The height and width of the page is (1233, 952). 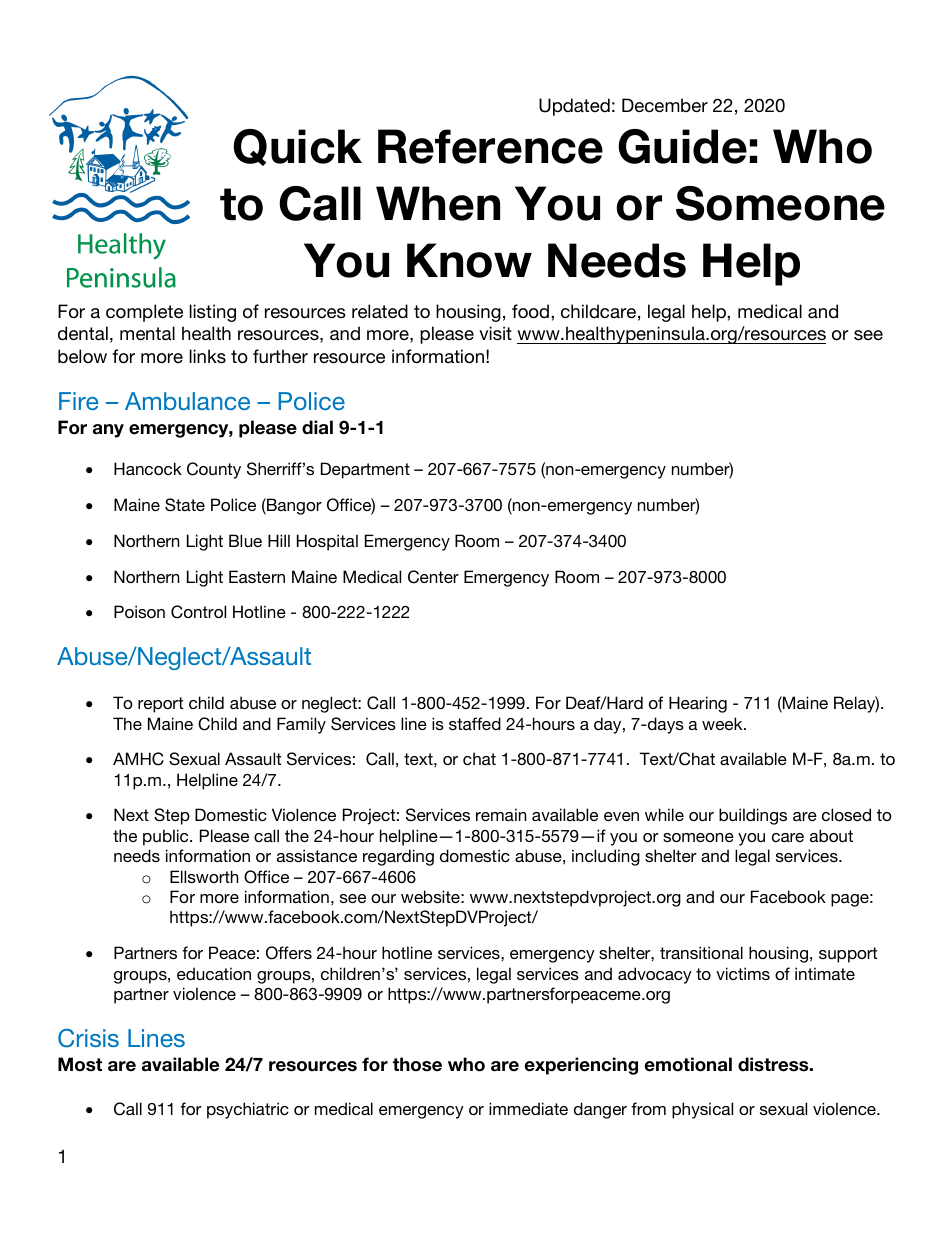 What do you see at coordinates (433, 577) in the page?
I see `Center` at bounding box center [433, 577].
